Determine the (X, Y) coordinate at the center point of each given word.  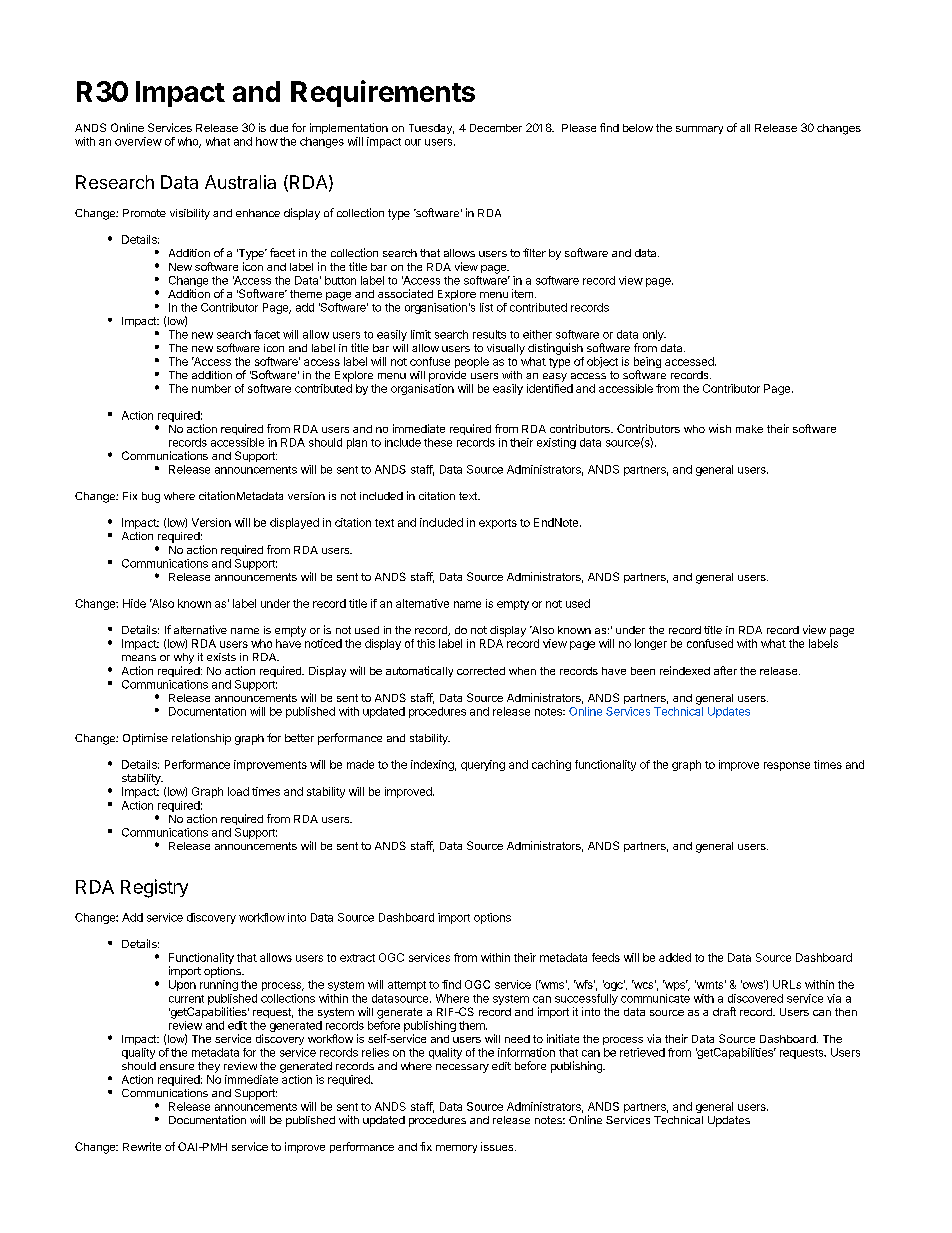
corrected (481, 671)
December (496, 128)
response (787, 766)
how (267, 141)
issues (498, 1146)
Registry (154, 888)
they (209, 1067)
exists (221, 657)
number (211, 388)
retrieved (642, 1052)
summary (699, 130)
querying (483, 765)
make (749, 429)
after (725, 670)
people (472, 362)
